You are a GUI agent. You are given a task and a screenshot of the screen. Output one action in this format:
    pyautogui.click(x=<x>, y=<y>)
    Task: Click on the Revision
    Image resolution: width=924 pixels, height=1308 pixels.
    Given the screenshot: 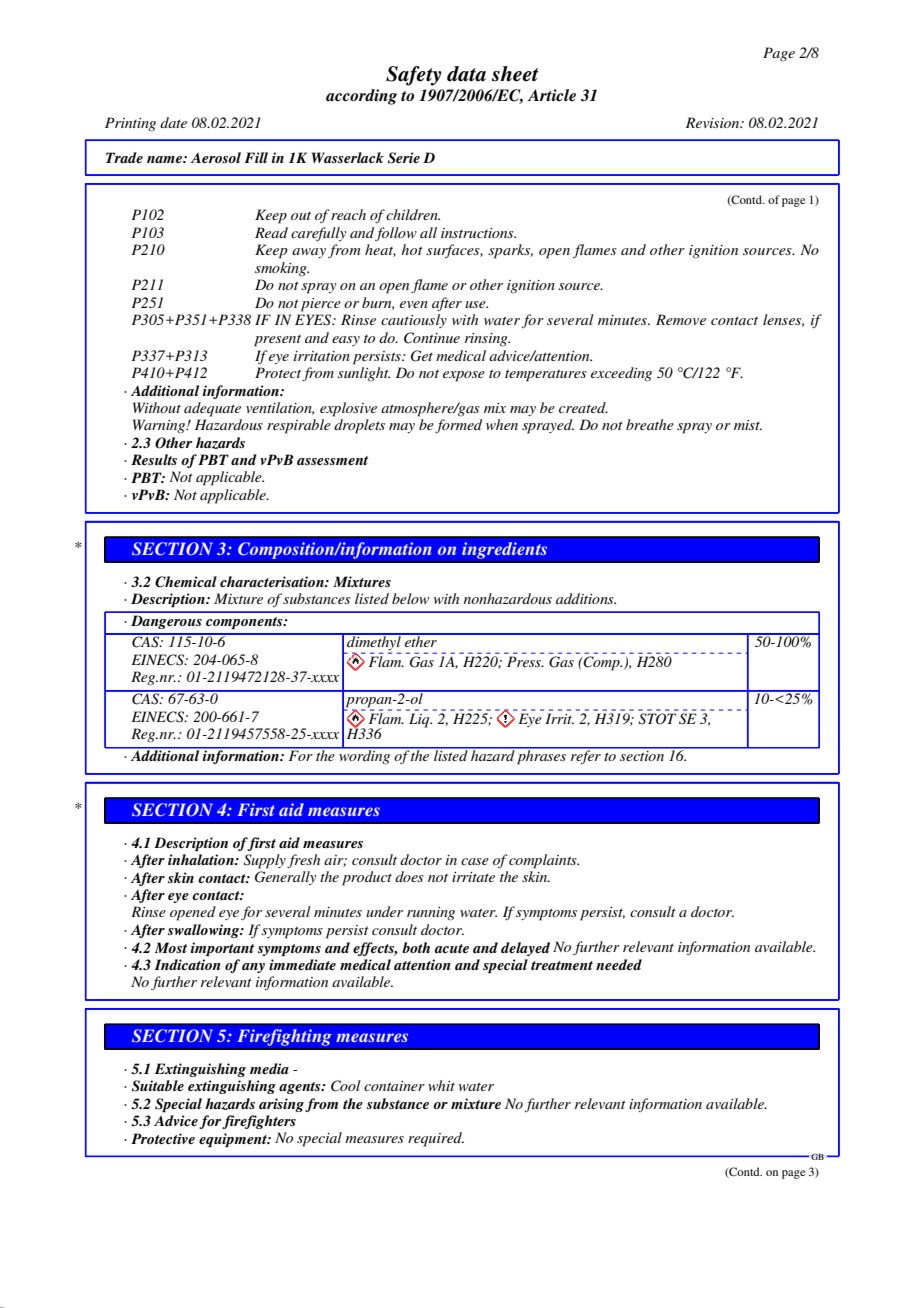 What is the action you would take?
    pyautogui.click(x=714, y=122)
